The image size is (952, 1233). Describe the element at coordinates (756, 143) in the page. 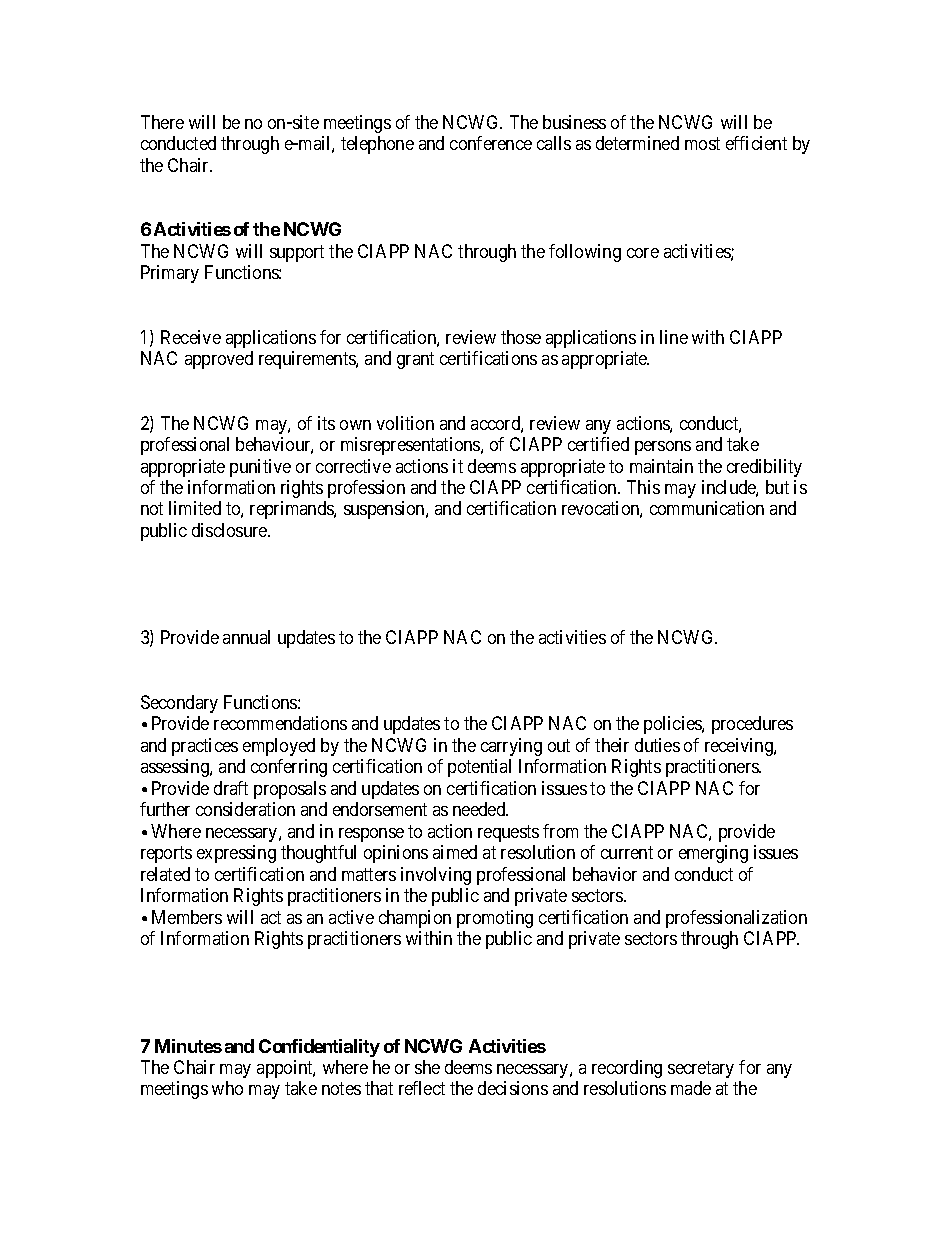

I see `efficient` at that location.
